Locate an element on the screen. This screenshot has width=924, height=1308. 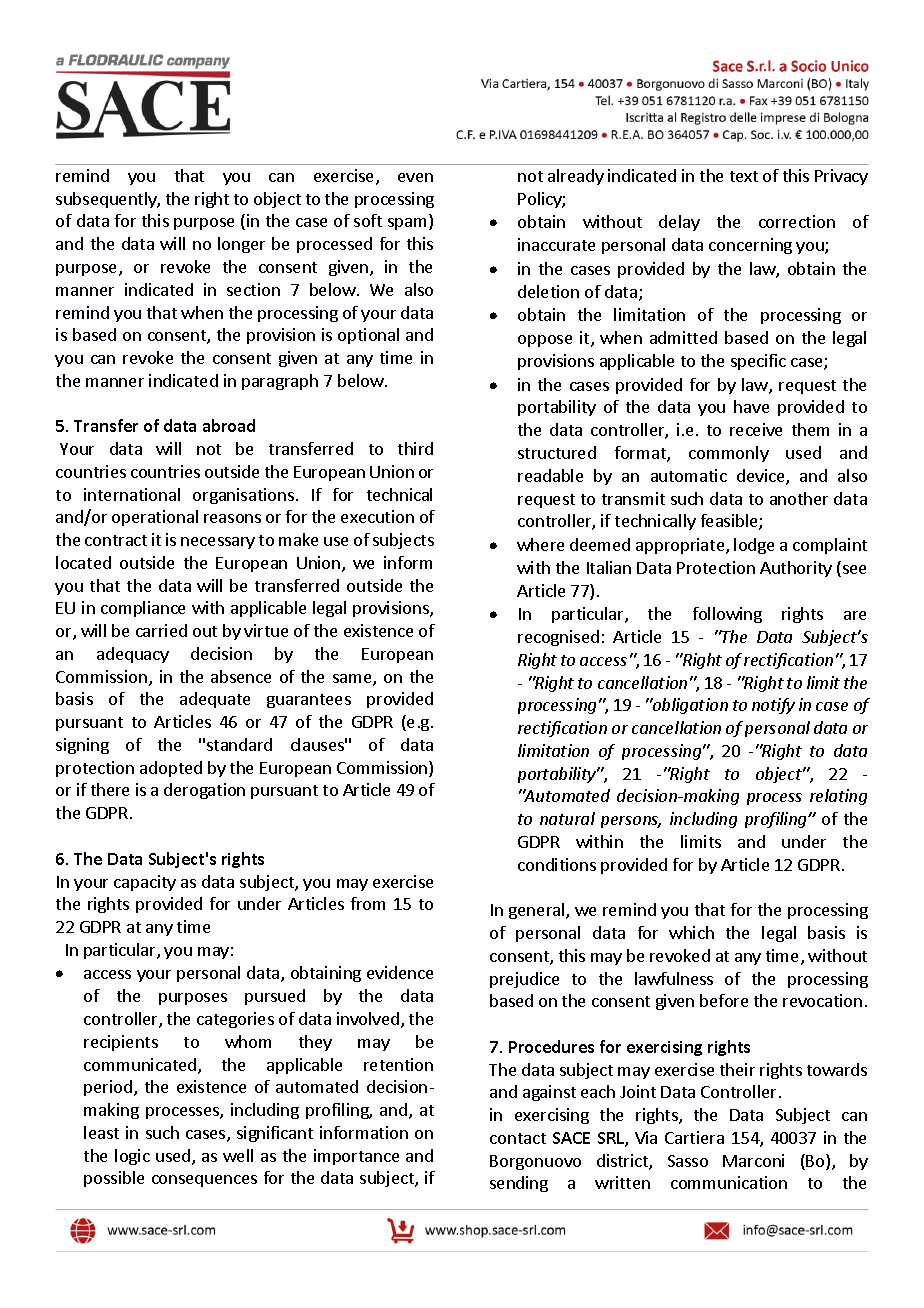
operational is located at coordinates (155, 518).
